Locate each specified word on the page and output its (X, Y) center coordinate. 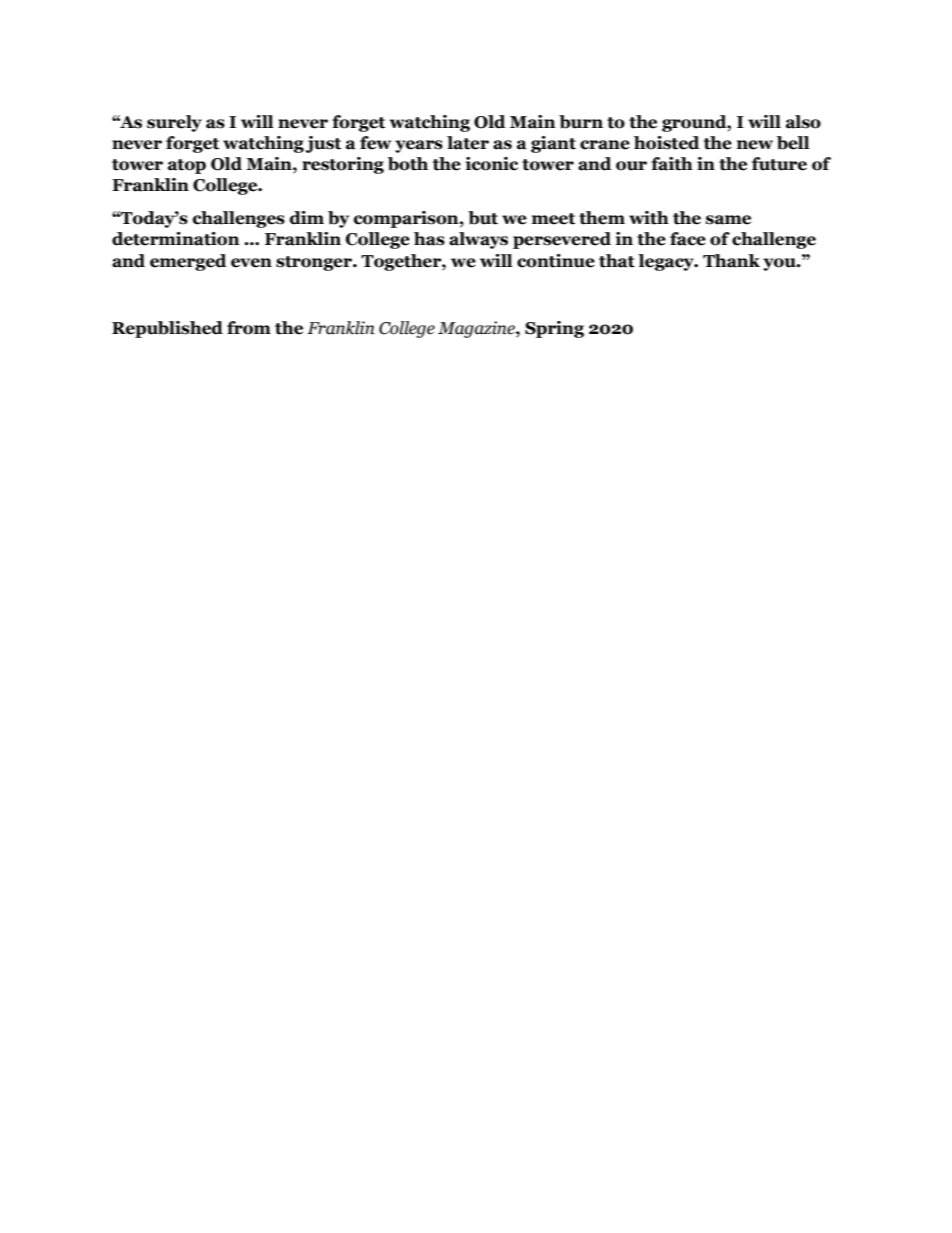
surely (174, 123)
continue (556, 261)
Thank (731, 261)
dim (307, 218)
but (483, 218)
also (803, 122)
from (249, 328)
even (251, 263)
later (468, 143)
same (728, 220)
